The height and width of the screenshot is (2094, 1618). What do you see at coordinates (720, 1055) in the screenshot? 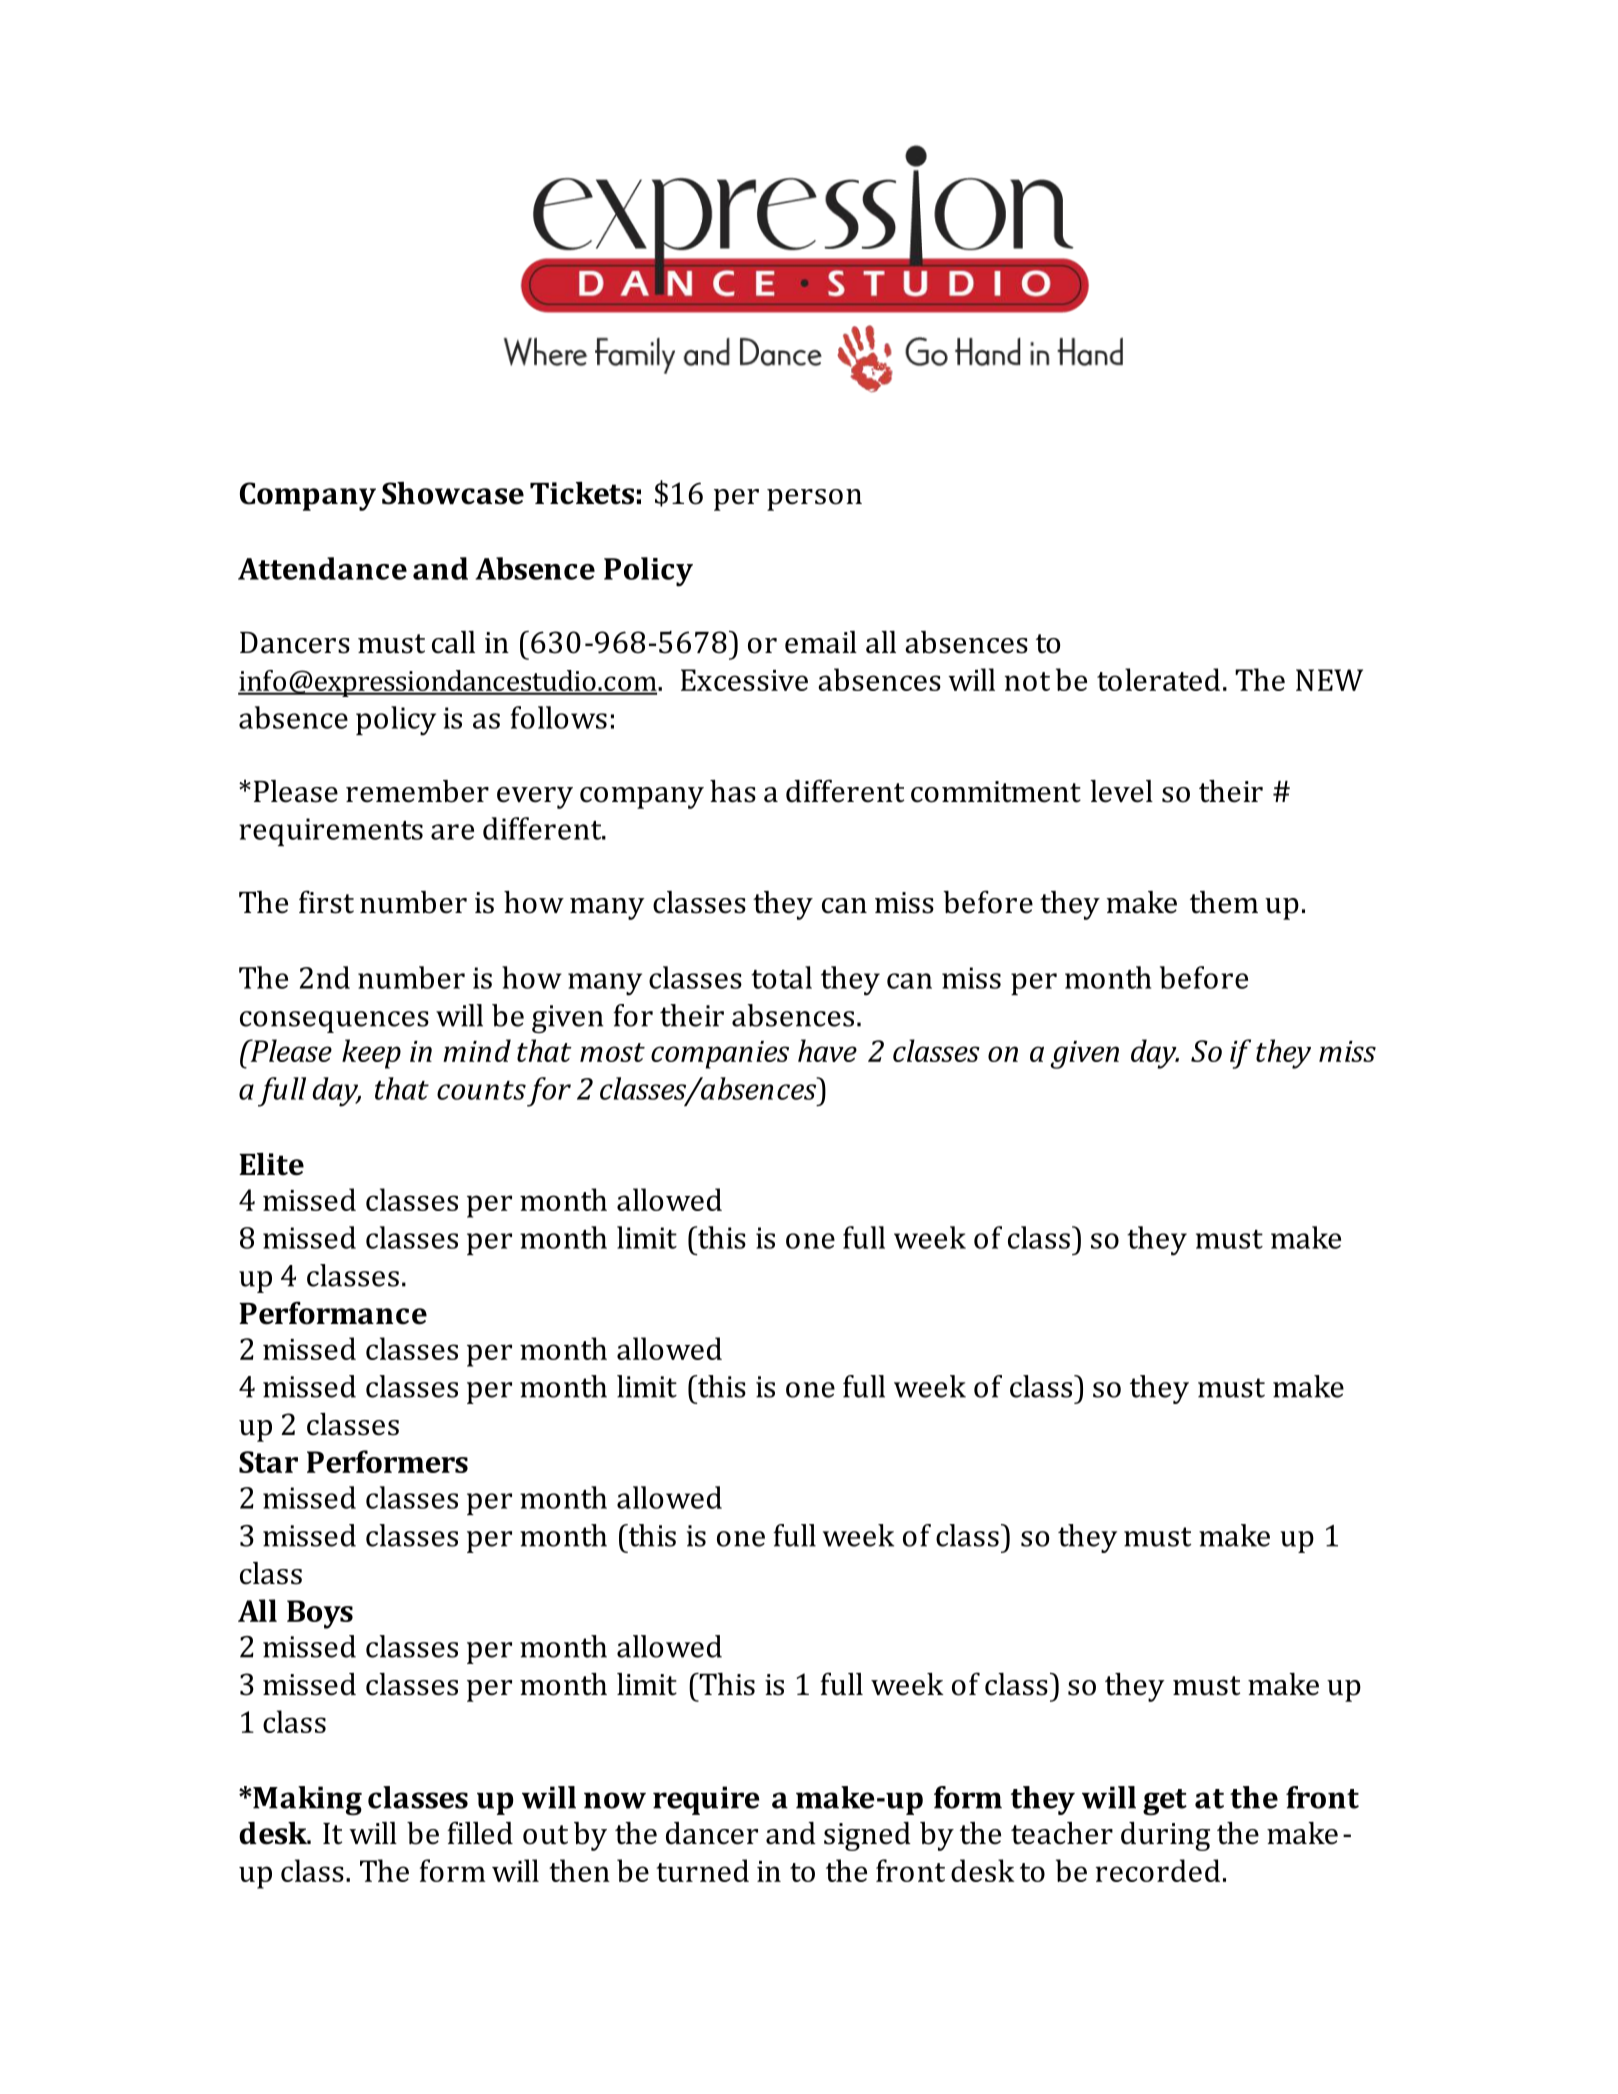
I see `companies` at bounding box center [720, 1055].
